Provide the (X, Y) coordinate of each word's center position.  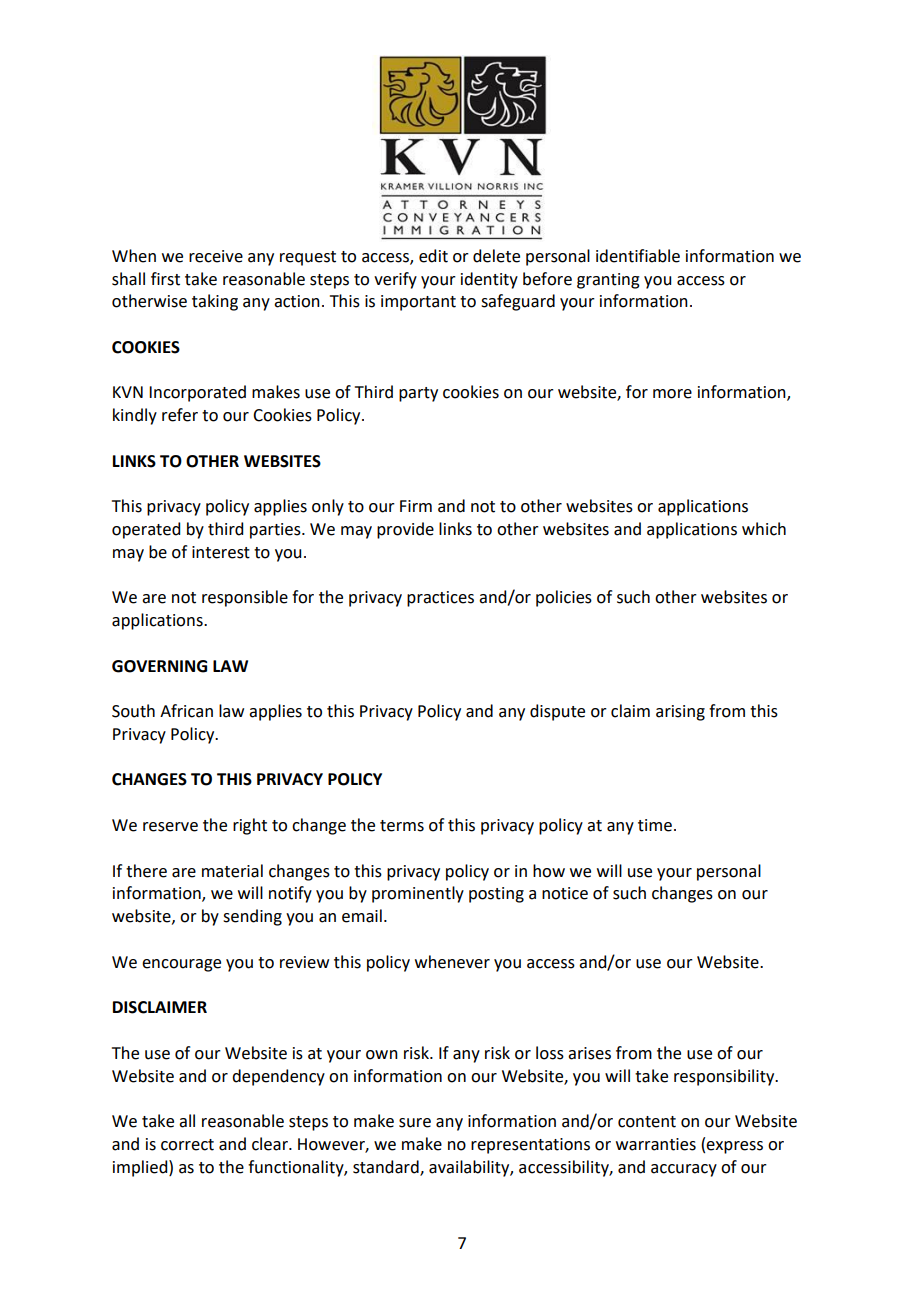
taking (215, 302)
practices (440, 599)
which (764, 529)
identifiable (638, 256)
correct (187, 1145)
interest (221, 552)
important (418, 303)
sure (415, 1123)
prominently (418, 894)
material (232, 871)
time (655, 825)
